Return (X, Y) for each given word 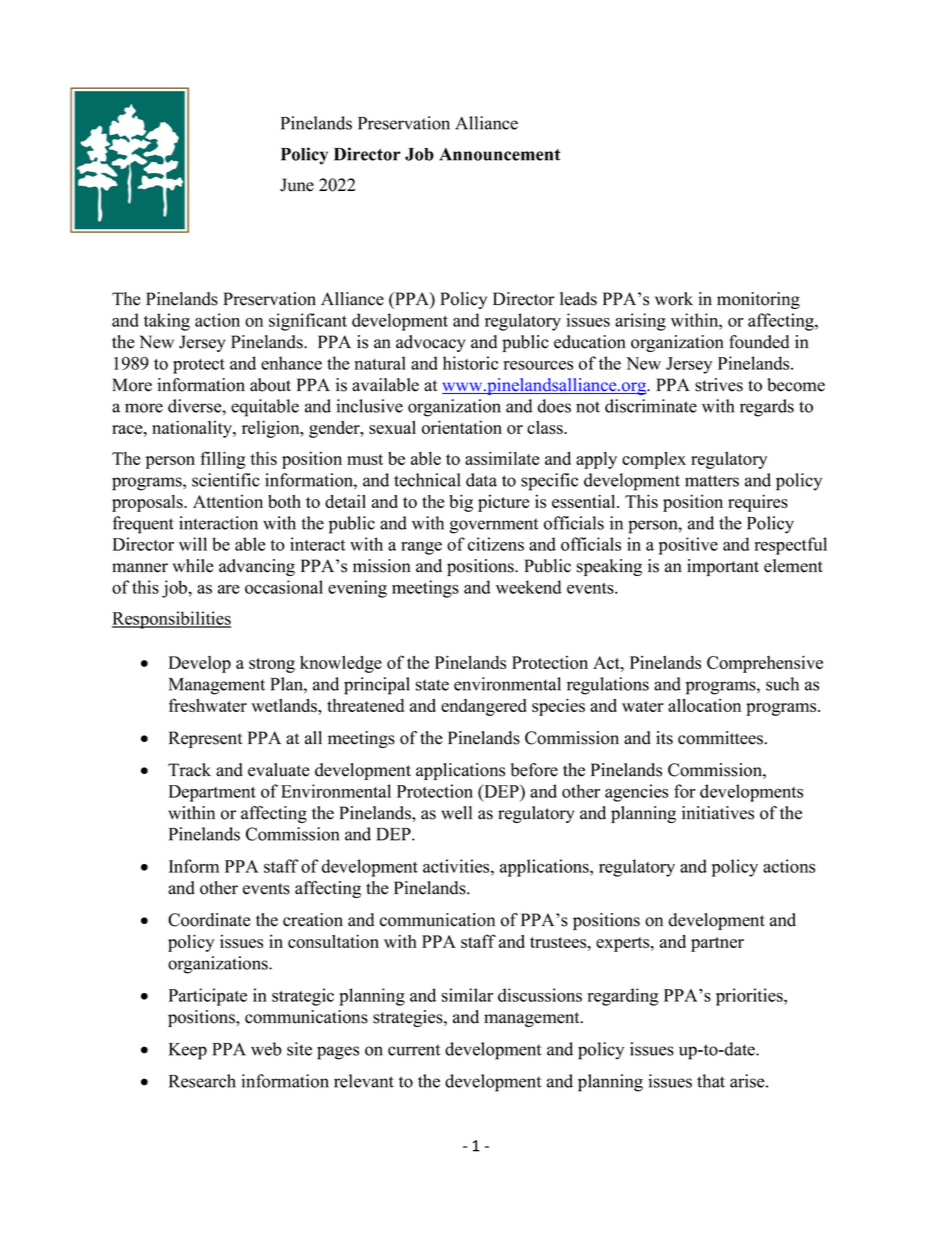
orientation (462, 427)
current (414, 1050)
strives (719, 385)
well (456, 813)
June (297, 185)
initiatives (718, 813)
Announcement (500, 154)
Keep (188, 1051)
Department (212, 793)
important (723, 567)
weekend (528, 587)
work (674, 299)
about (270, 385)
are (229, 589)
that (711, 1081)
